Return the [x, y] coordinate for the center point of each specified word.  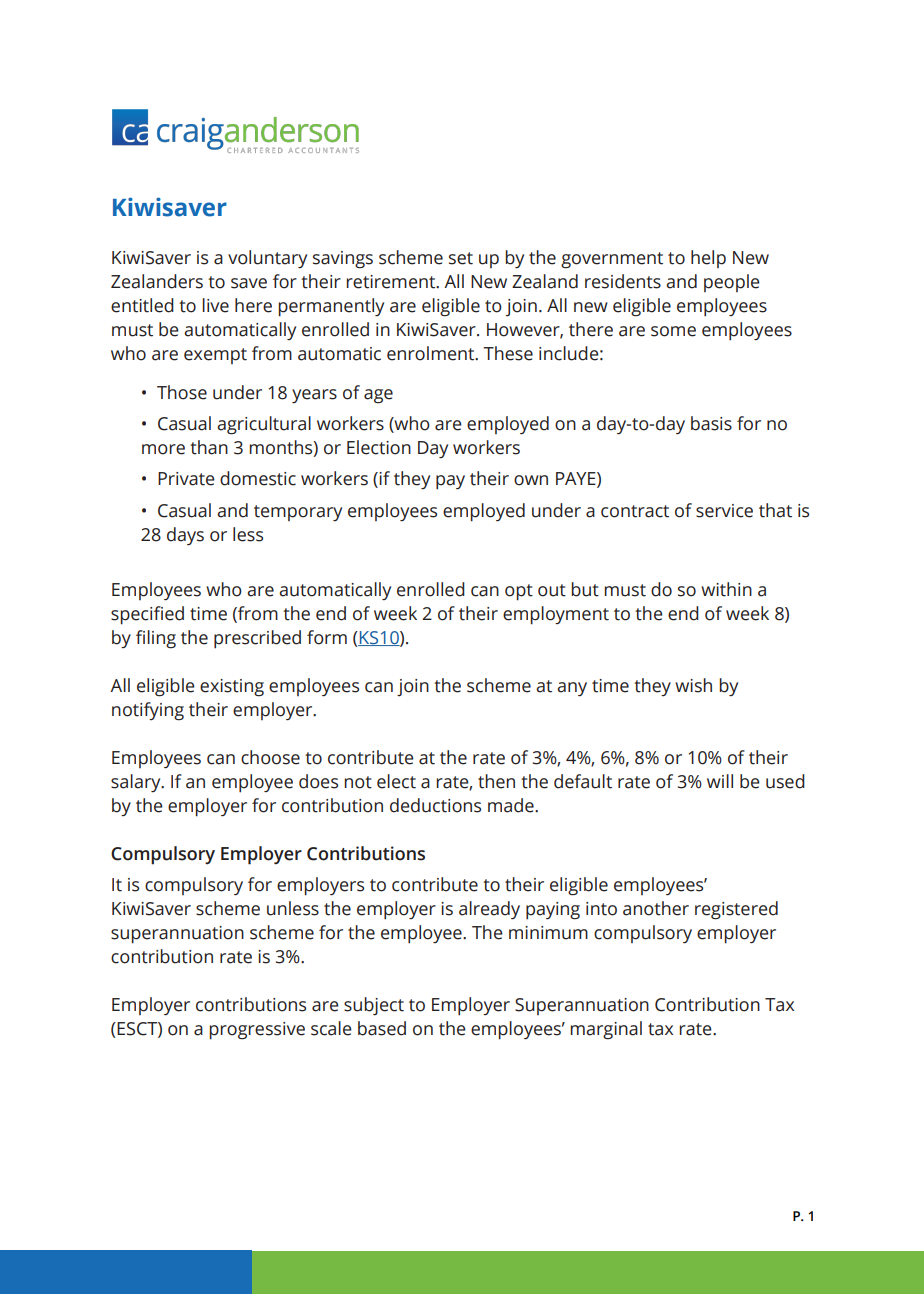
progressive [257, 1031]
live [215, 305]
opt [519, 592]
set [461, 258]
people [732, 283]
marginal [606, 1030]
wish [693, 685]
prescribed [257, 639]
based [382, 1028]
